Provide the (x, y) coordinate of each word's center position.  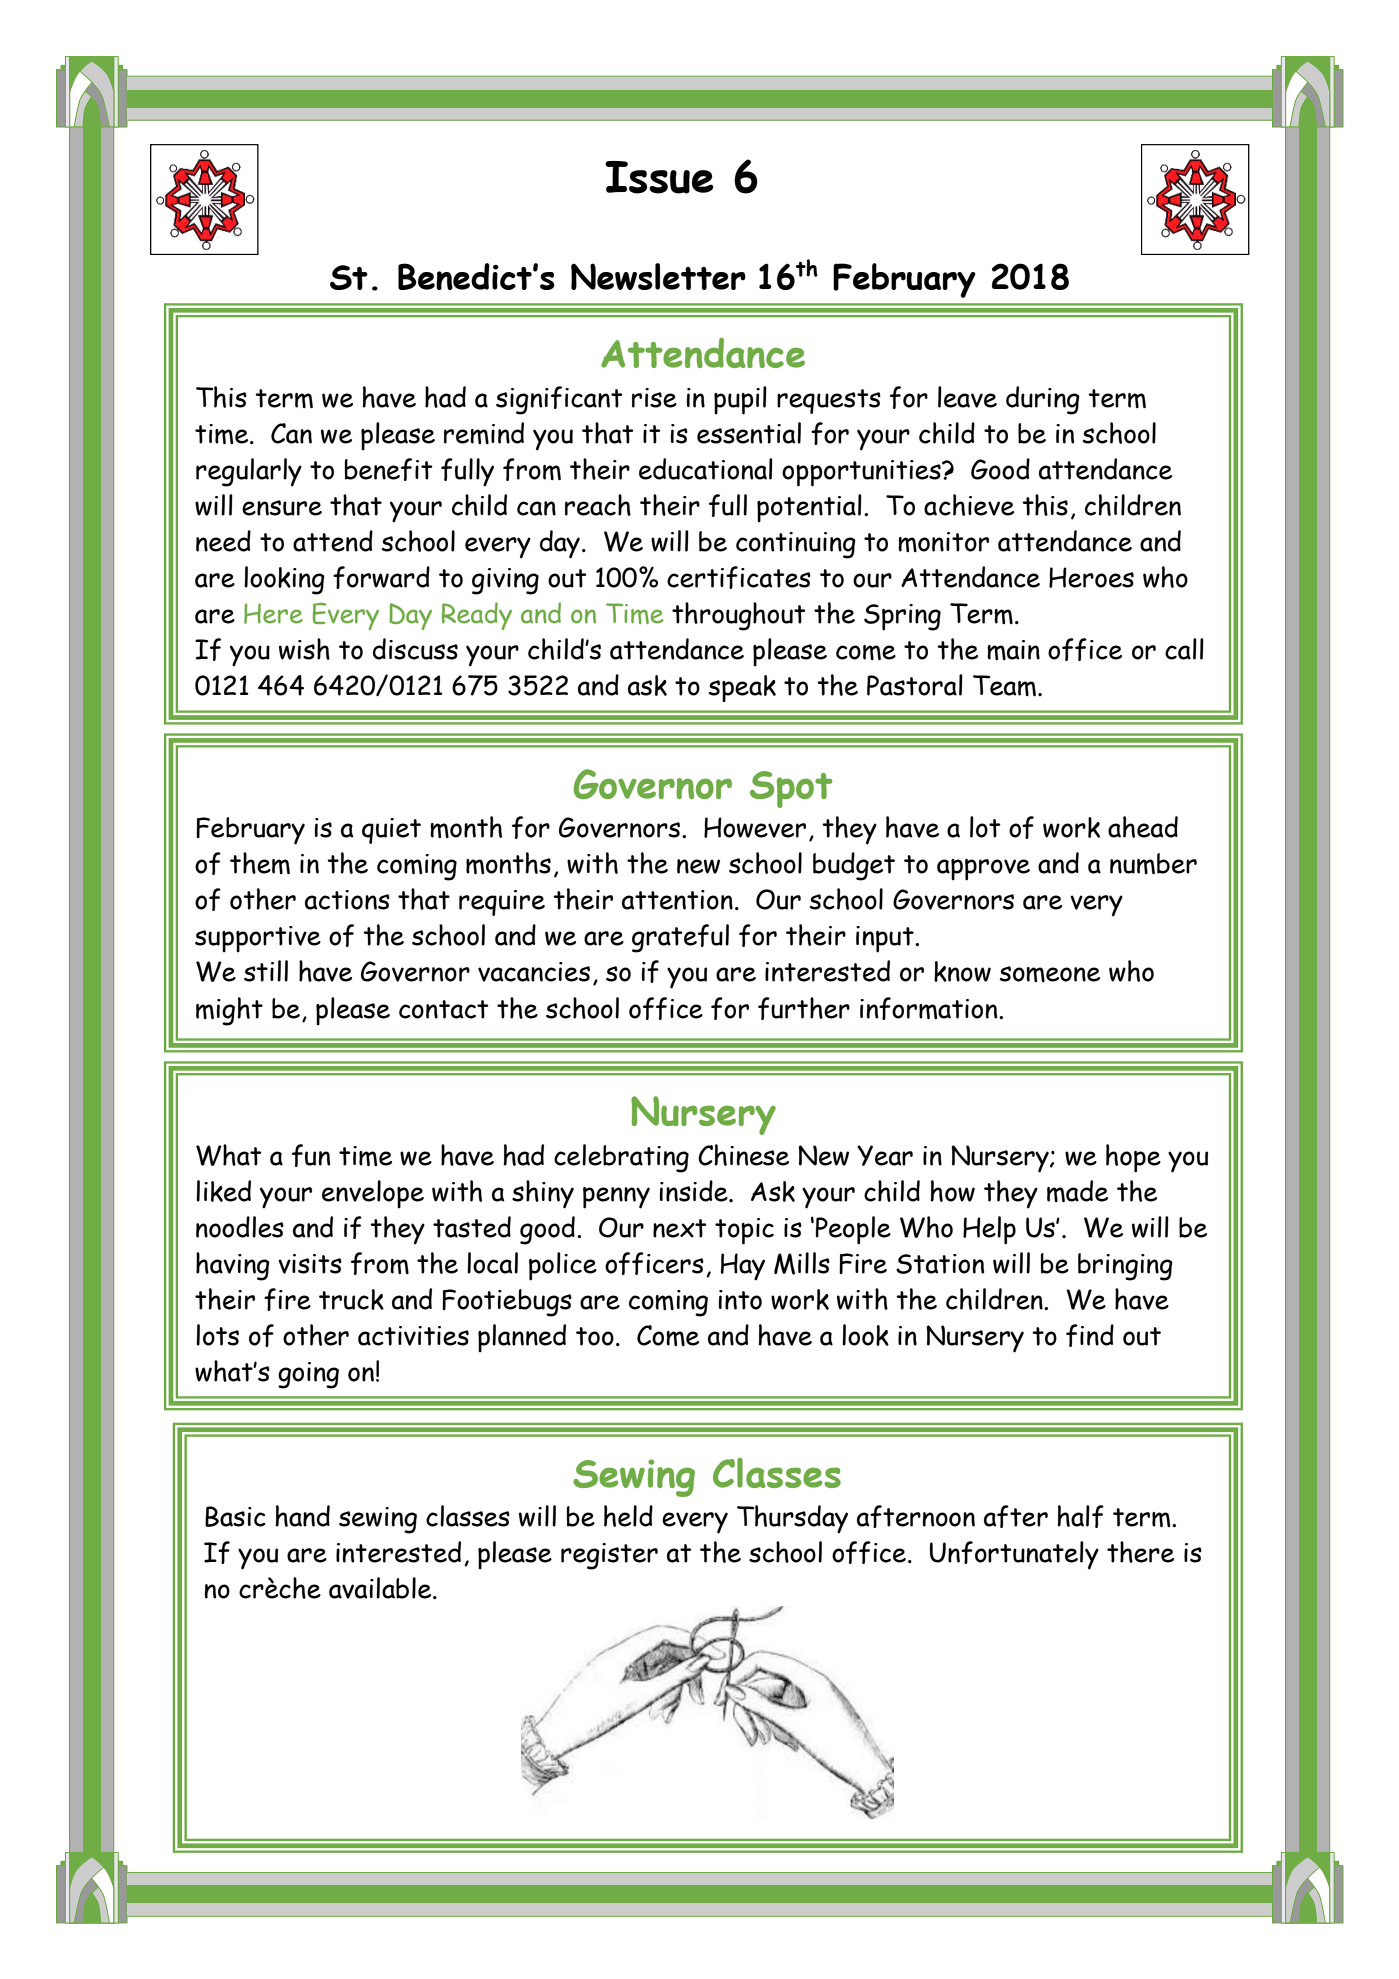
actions (347, 900)
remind (484, 433)
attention (677, 900)
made (1077, 1191)
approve (983, 870)
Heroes (1091, 577)
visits (310, 1264)
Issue (659, 177)
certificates (739, 577)
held (628, 1516)
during (1043, 400)
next (680, 1228)
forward (381, 577)
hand (302, 1516)
